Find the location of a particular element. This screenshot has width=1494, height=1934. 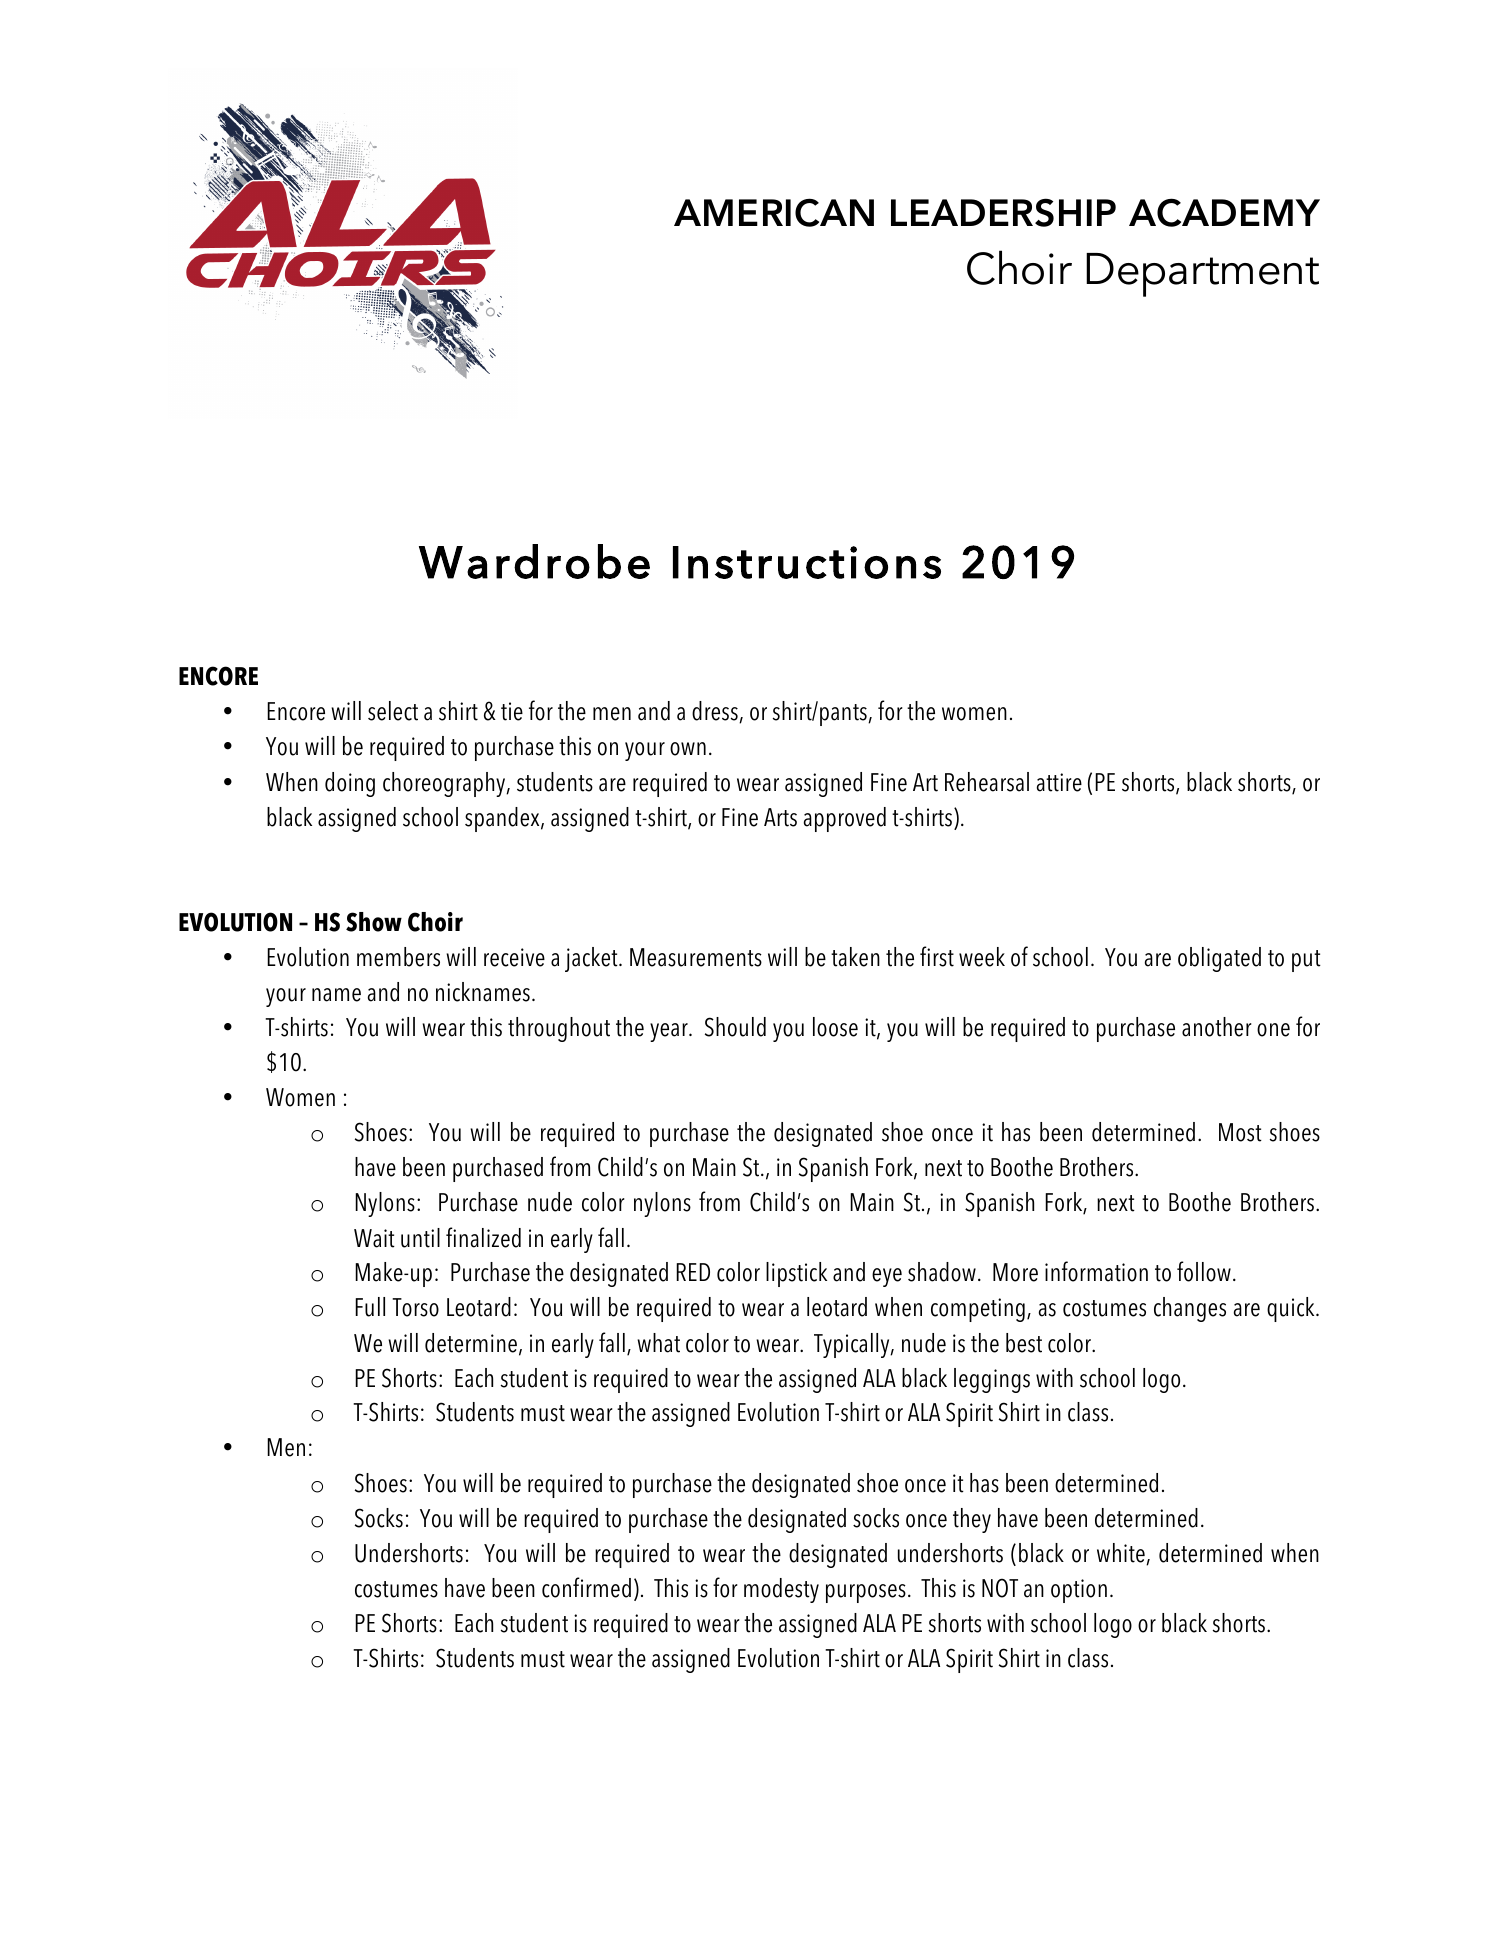

Instructions is located at coordinates (807, 562).
